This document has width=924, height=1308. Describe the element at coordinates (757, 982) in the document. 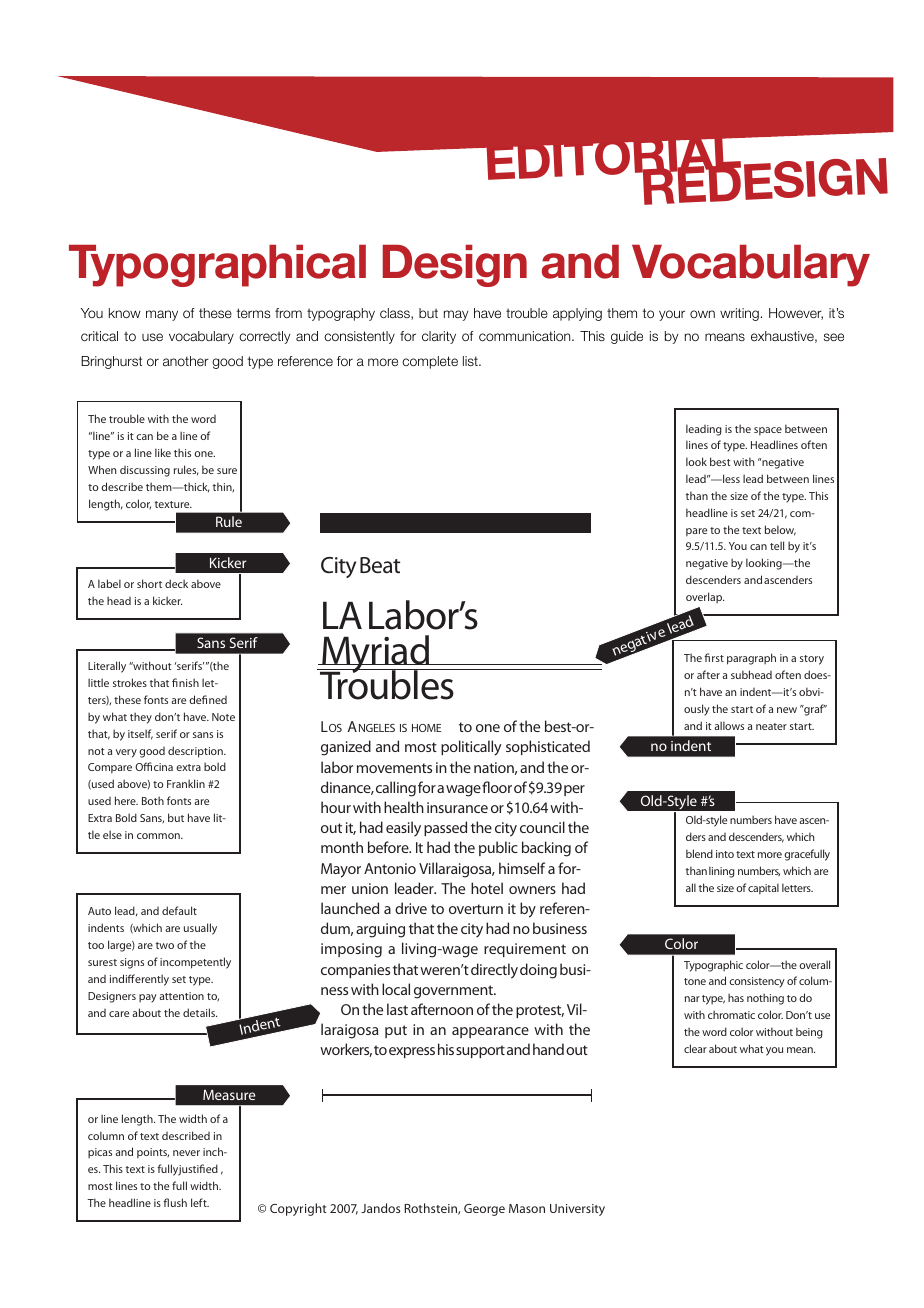

I see `consistency` at that location.
